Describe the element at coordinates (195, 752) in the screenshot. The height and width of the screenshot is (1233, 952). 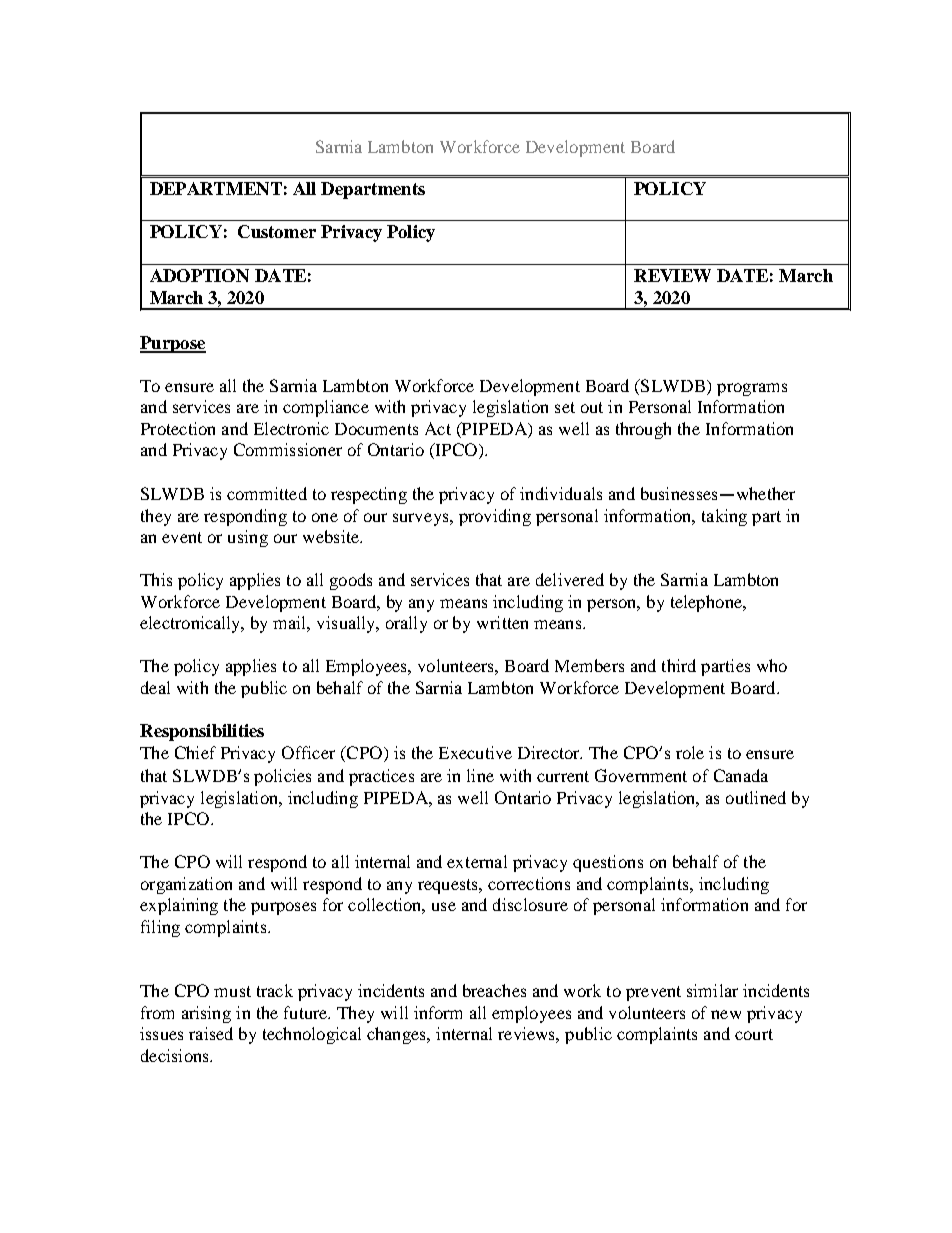
I see `Chief` at that location.
